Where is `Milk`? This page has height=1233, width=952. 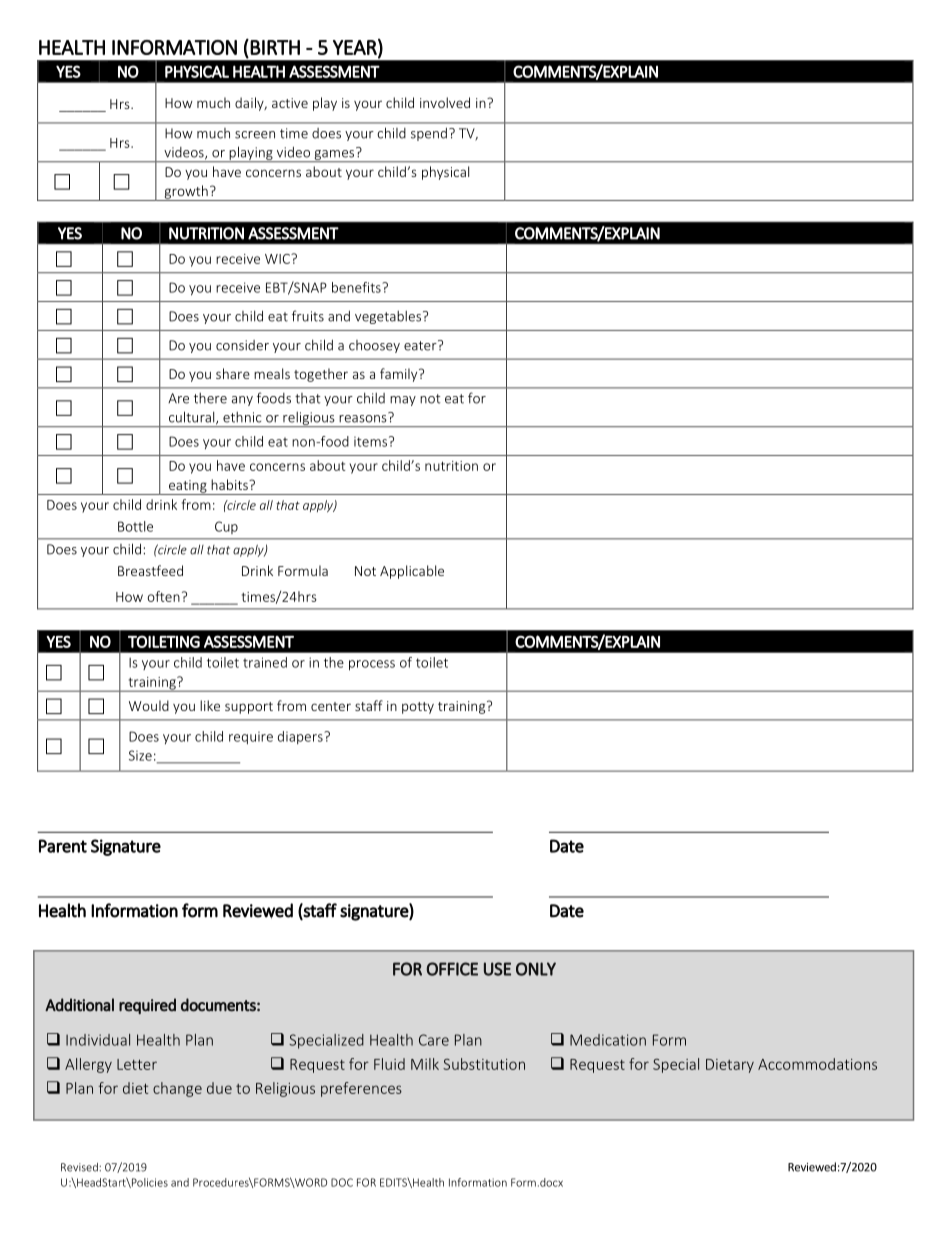
Milk is located at coordinates (425, 1064).
